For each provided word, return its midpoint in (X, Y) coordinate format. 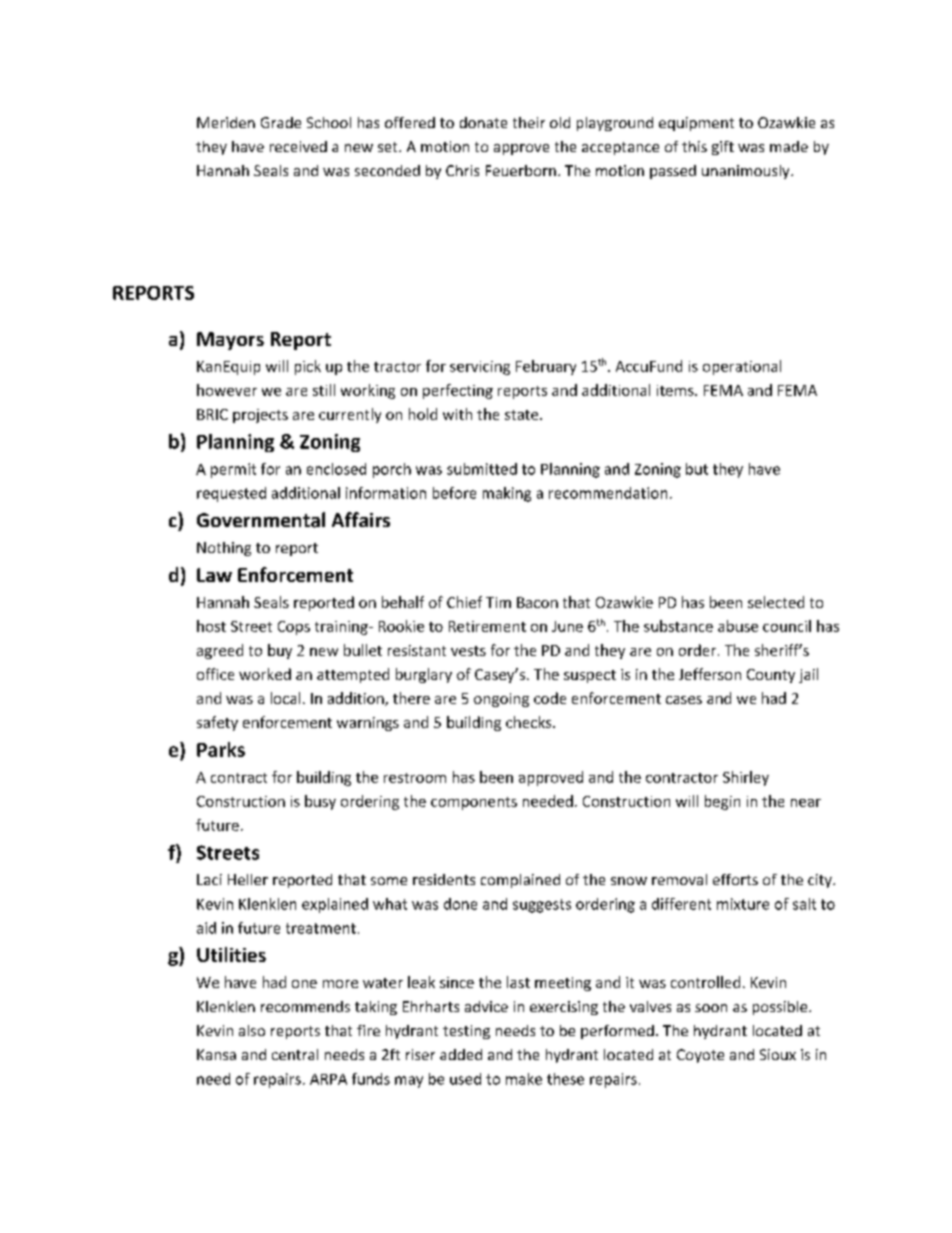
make (524, 1079)
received (298, 146)
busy (320, 802)
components (474, 803)
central (295, 1054)
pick (308, 367)
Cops (294, 628)
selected (776, 602)
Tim (498, 602)
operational (742, 367)
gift (723, 148)
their (529, 122)
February (546, 367)
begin (722, 802)
